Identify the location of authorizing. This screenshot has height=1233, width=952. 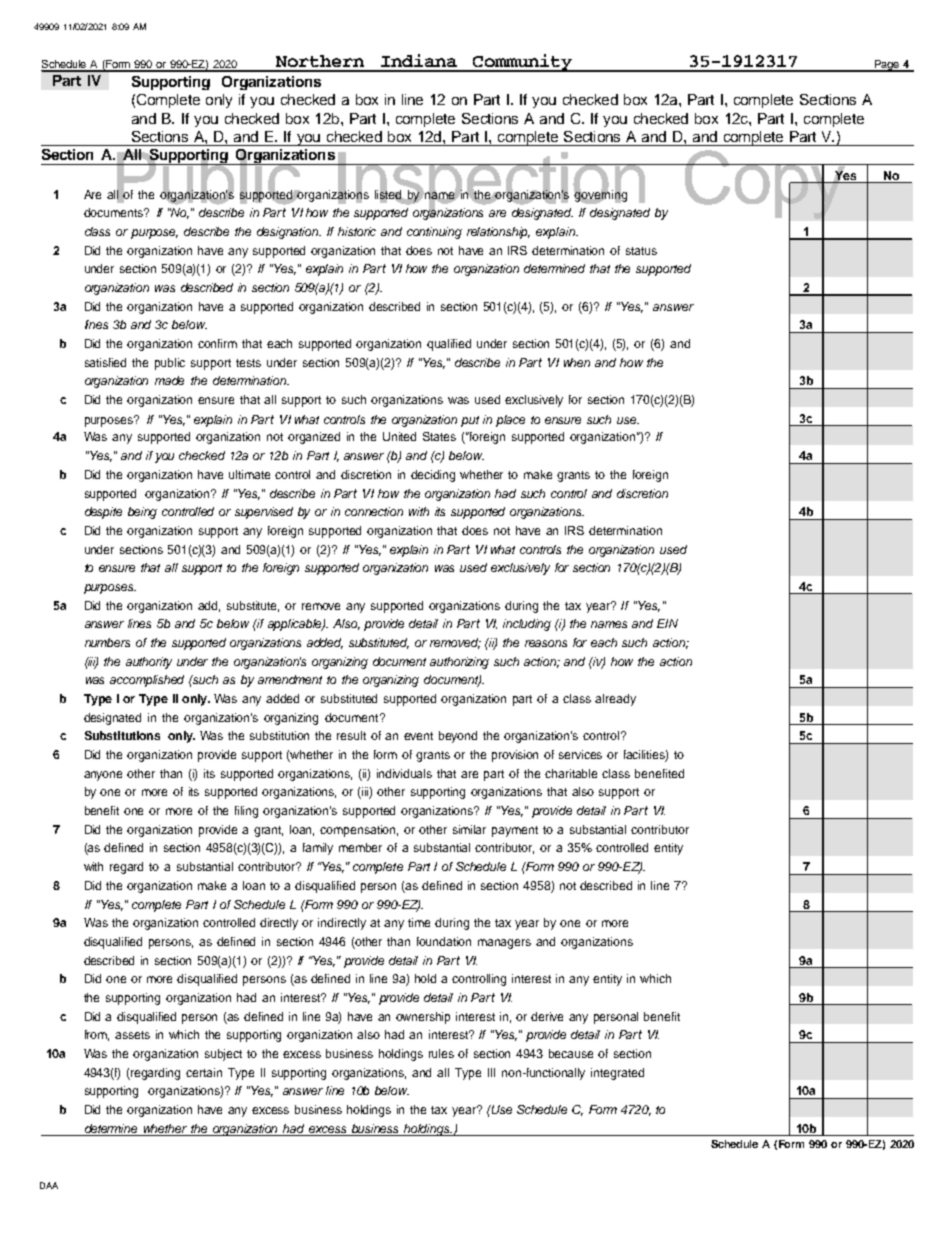
(459, 663).
